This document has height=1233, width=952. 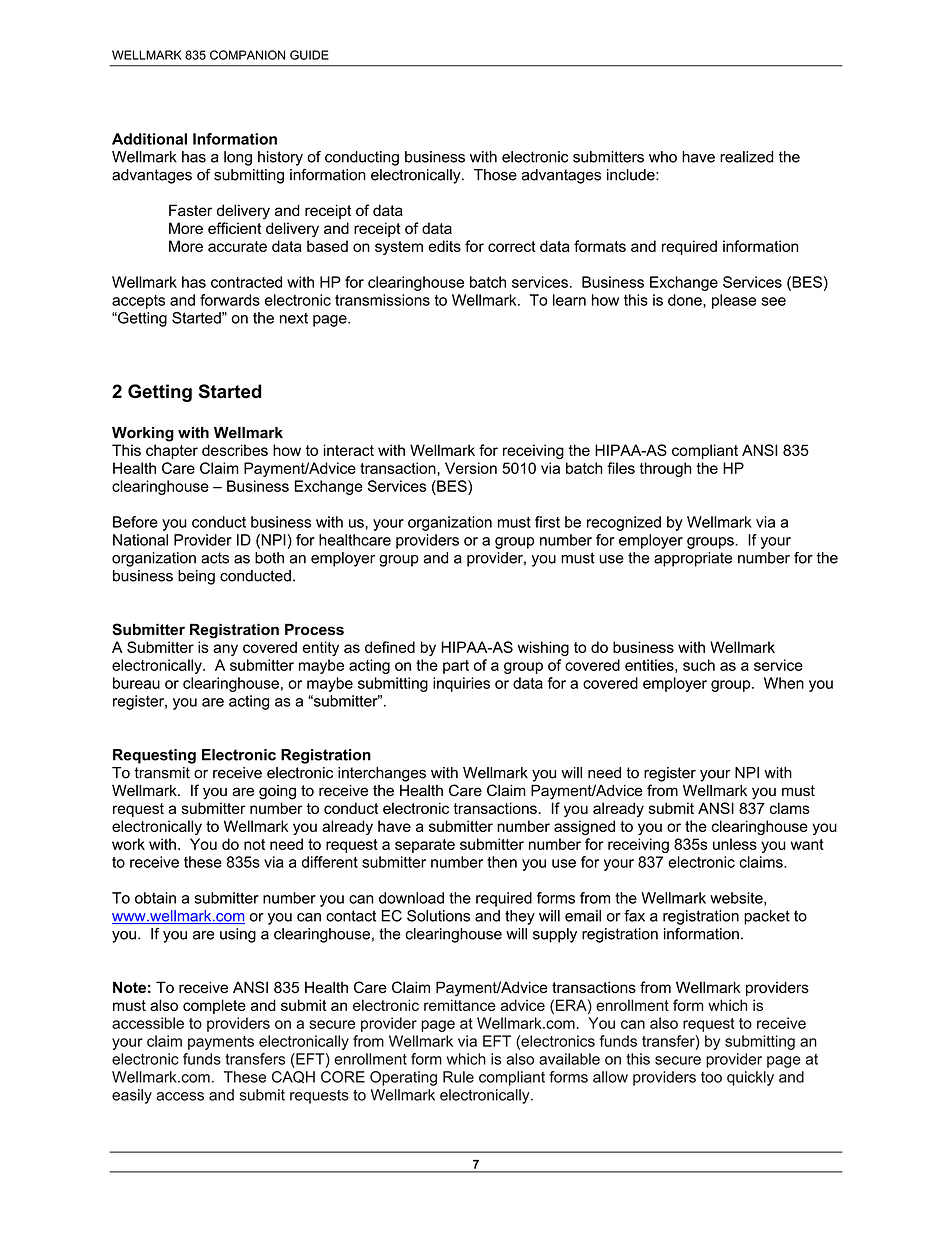 What do you see at coordinates (247, 55) in the document?
I see `COMPANION` at bounding box center [247, 55].
